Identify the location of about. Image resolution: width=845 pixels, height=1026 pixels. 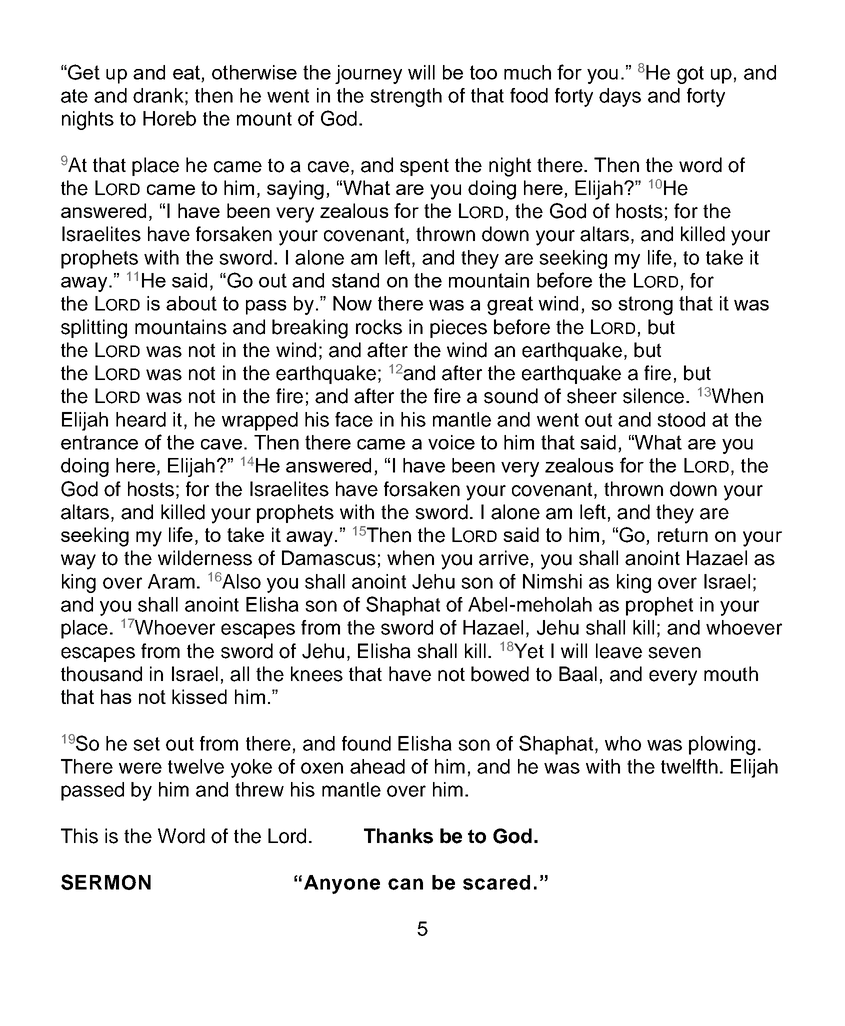
(191, 303).
